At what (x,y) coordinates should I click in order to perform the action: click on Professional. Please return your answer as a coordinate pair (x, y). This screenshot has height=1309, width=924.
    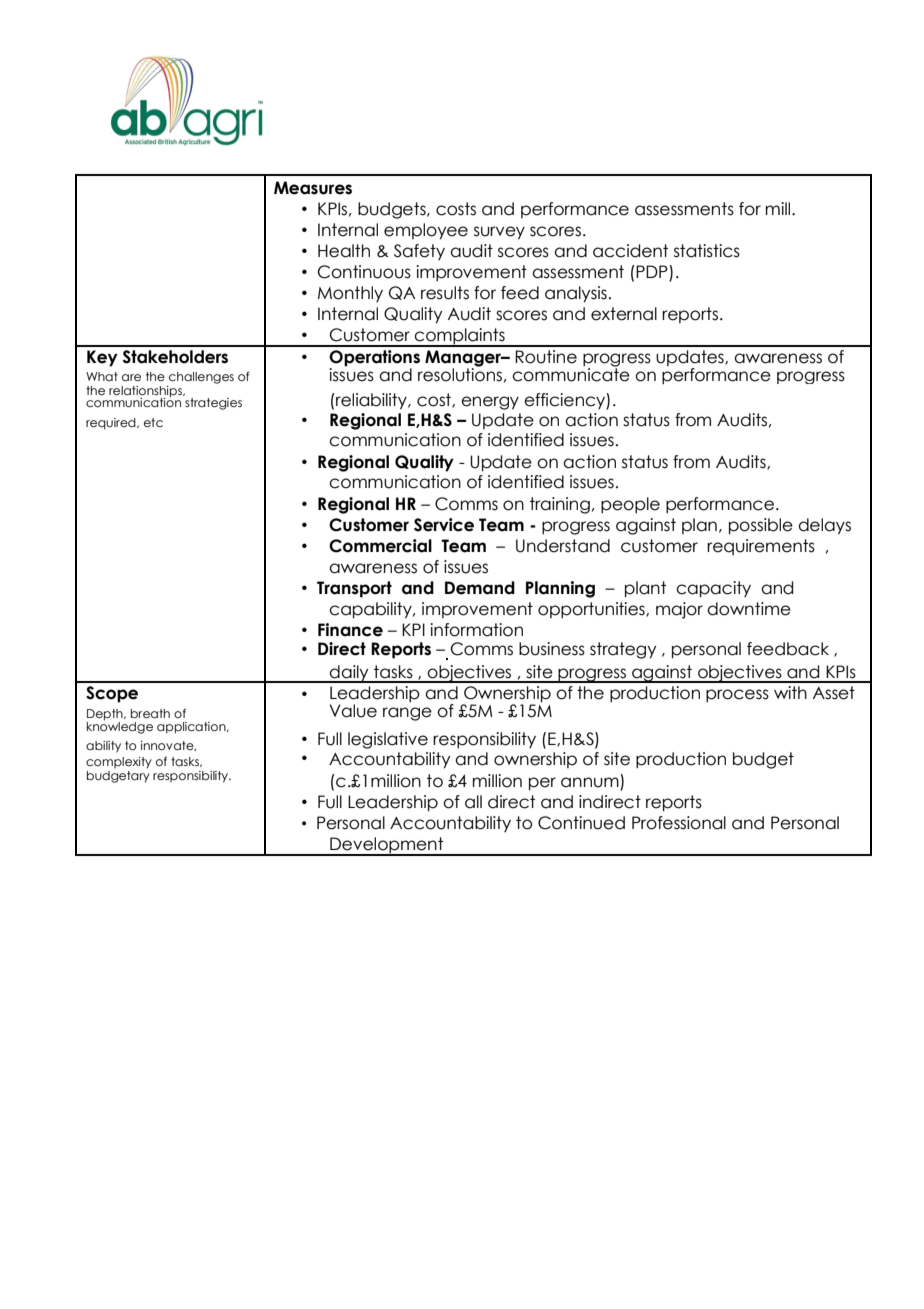
    Looking at the image, I should click on (679, 823).
